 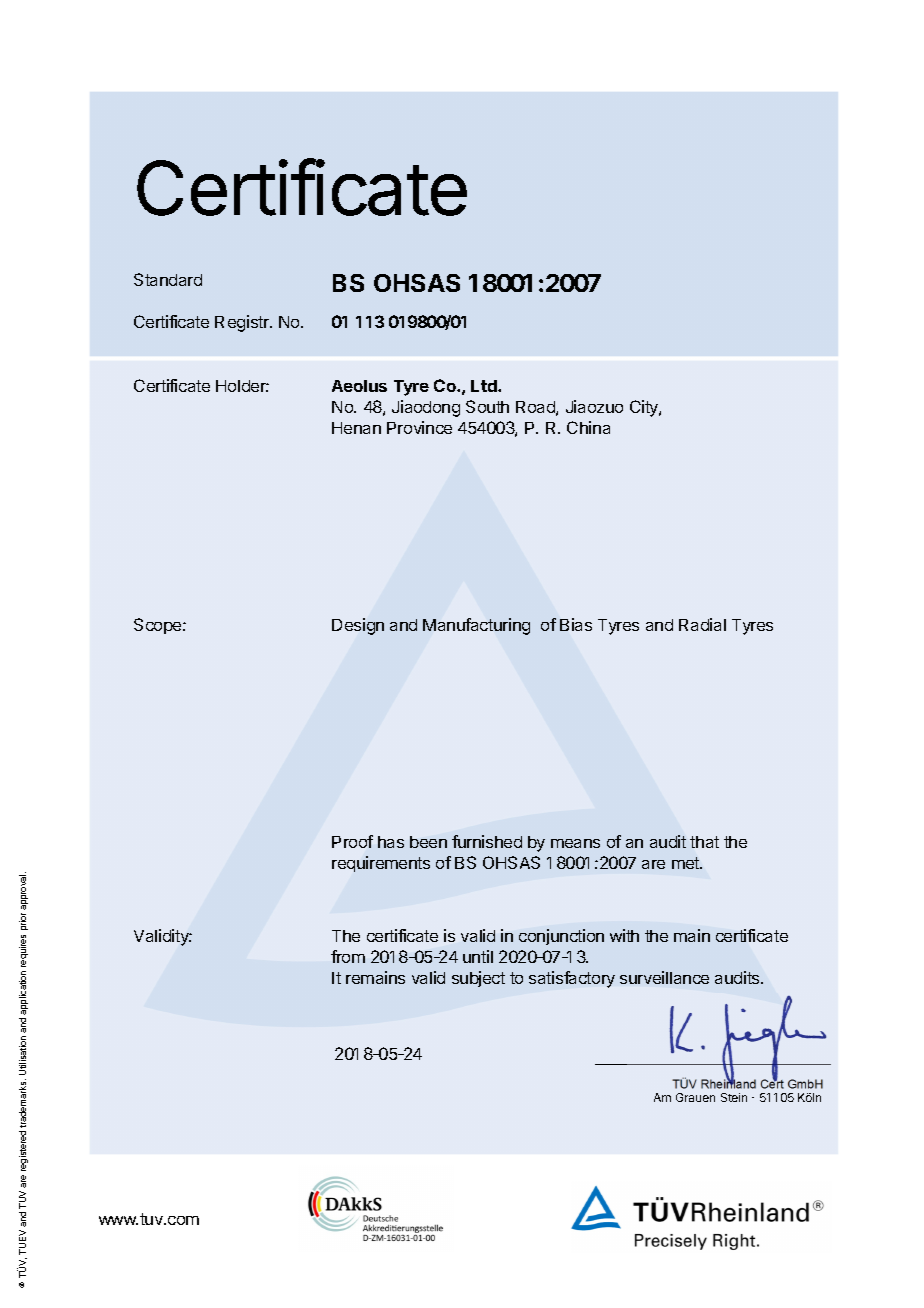 I want to click on from, so click(x=348, y=956).
